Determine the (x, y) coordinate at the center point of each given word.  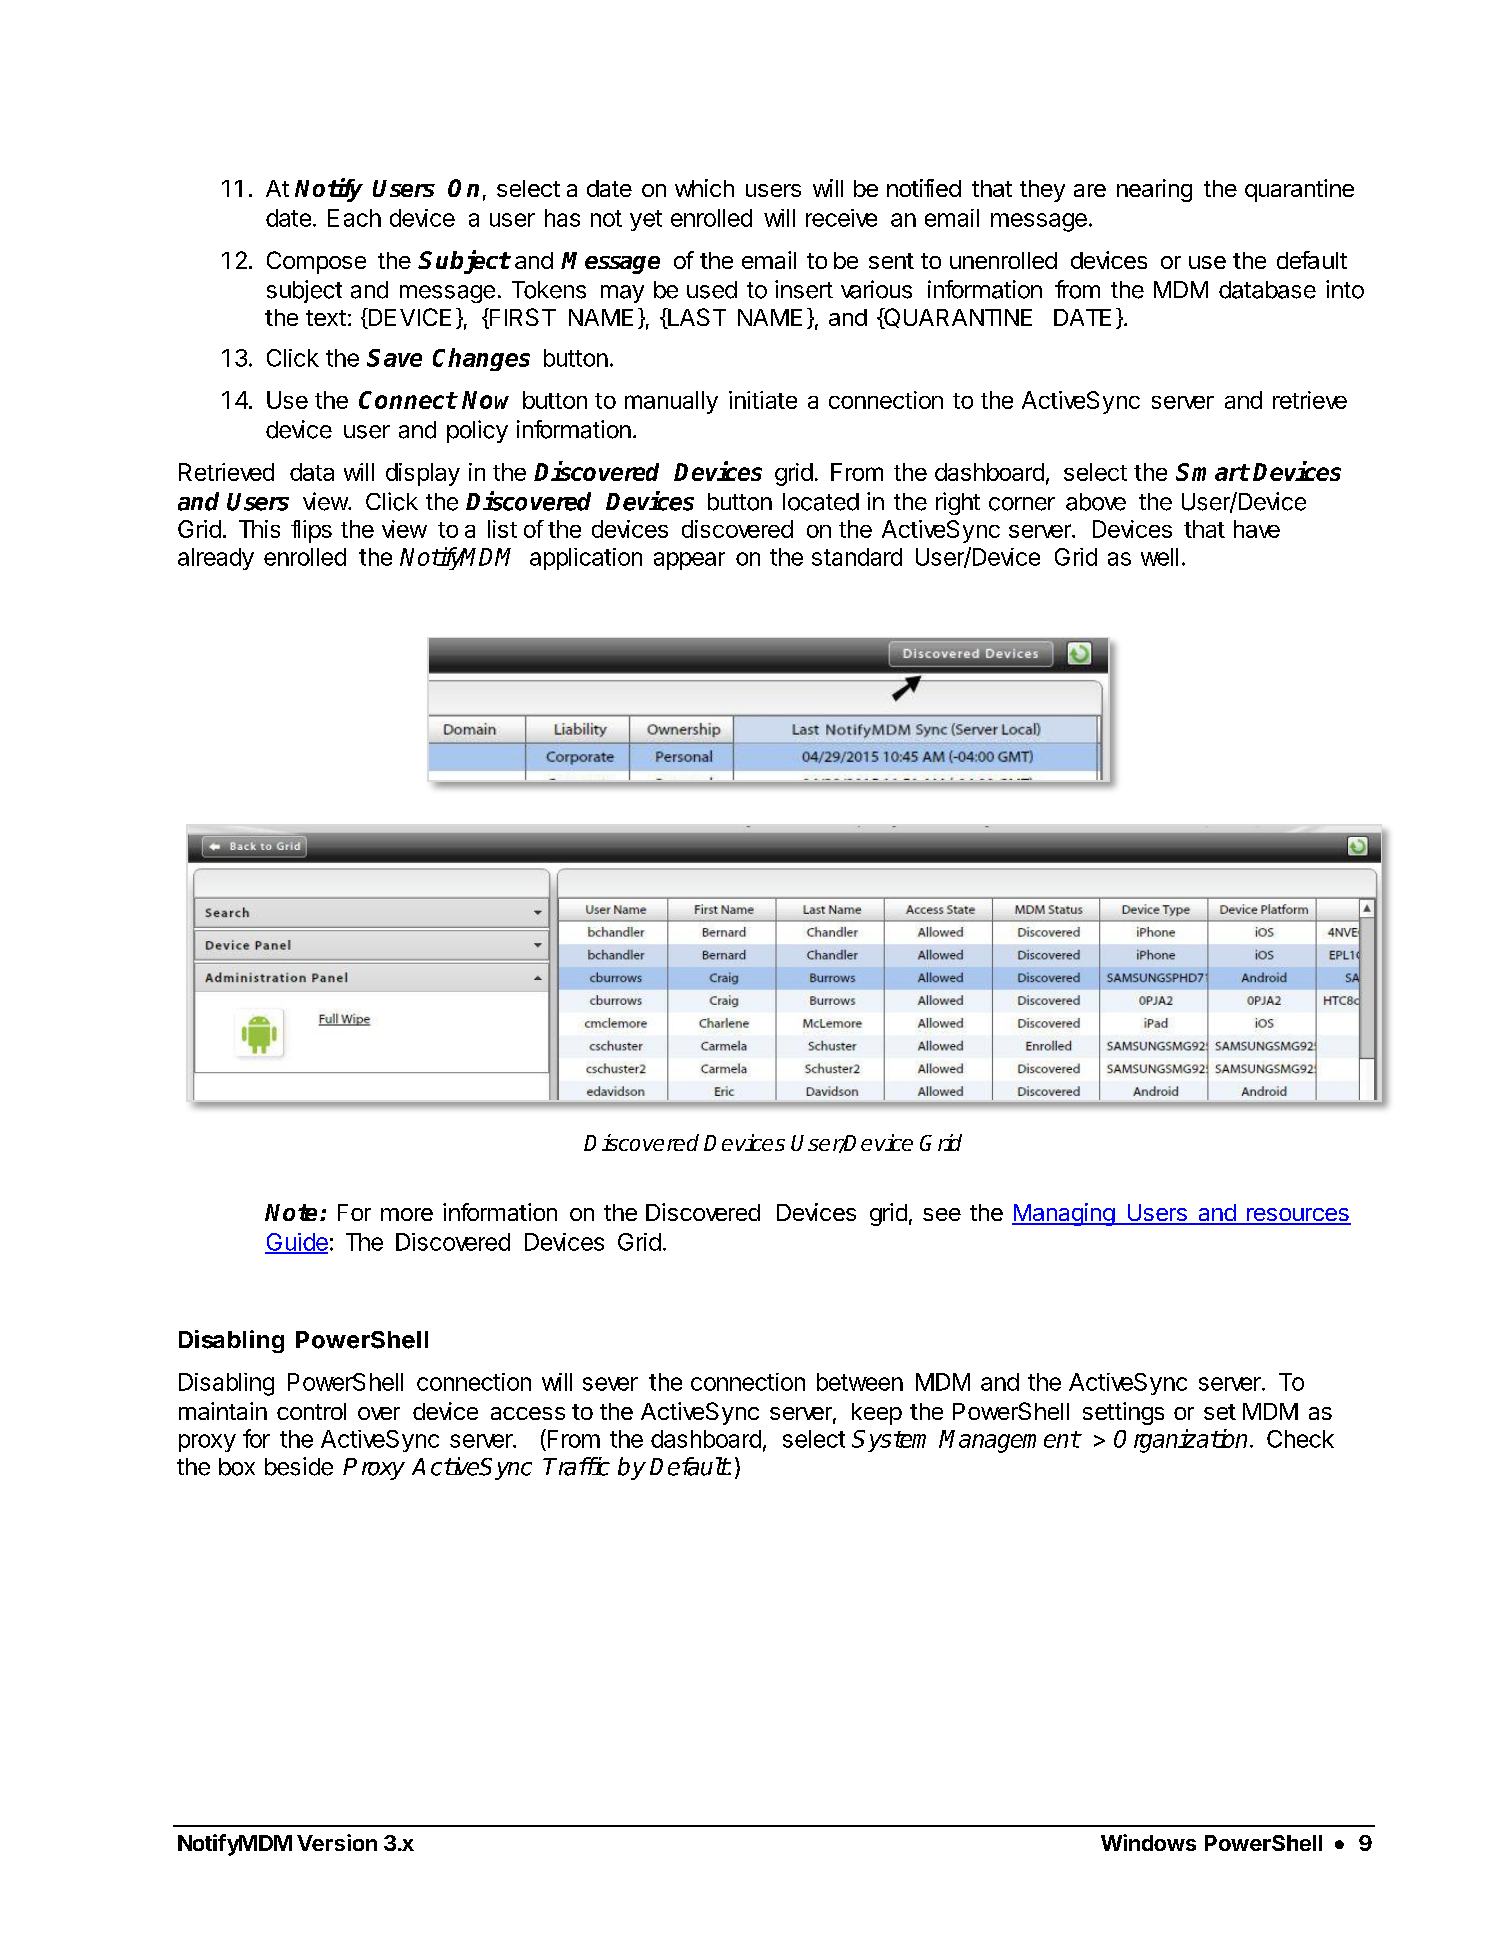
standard (857, 557)
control (311, 1411)
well (1159, 557)
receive (841, 218)
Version (337, 1842)
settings (1123, 1413)
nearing (1154, 190)
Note (293, 1212)
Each (354, 218)
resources (1298, 1216)
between (860, 1382)
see (942, 1214)
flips (311, 531)
